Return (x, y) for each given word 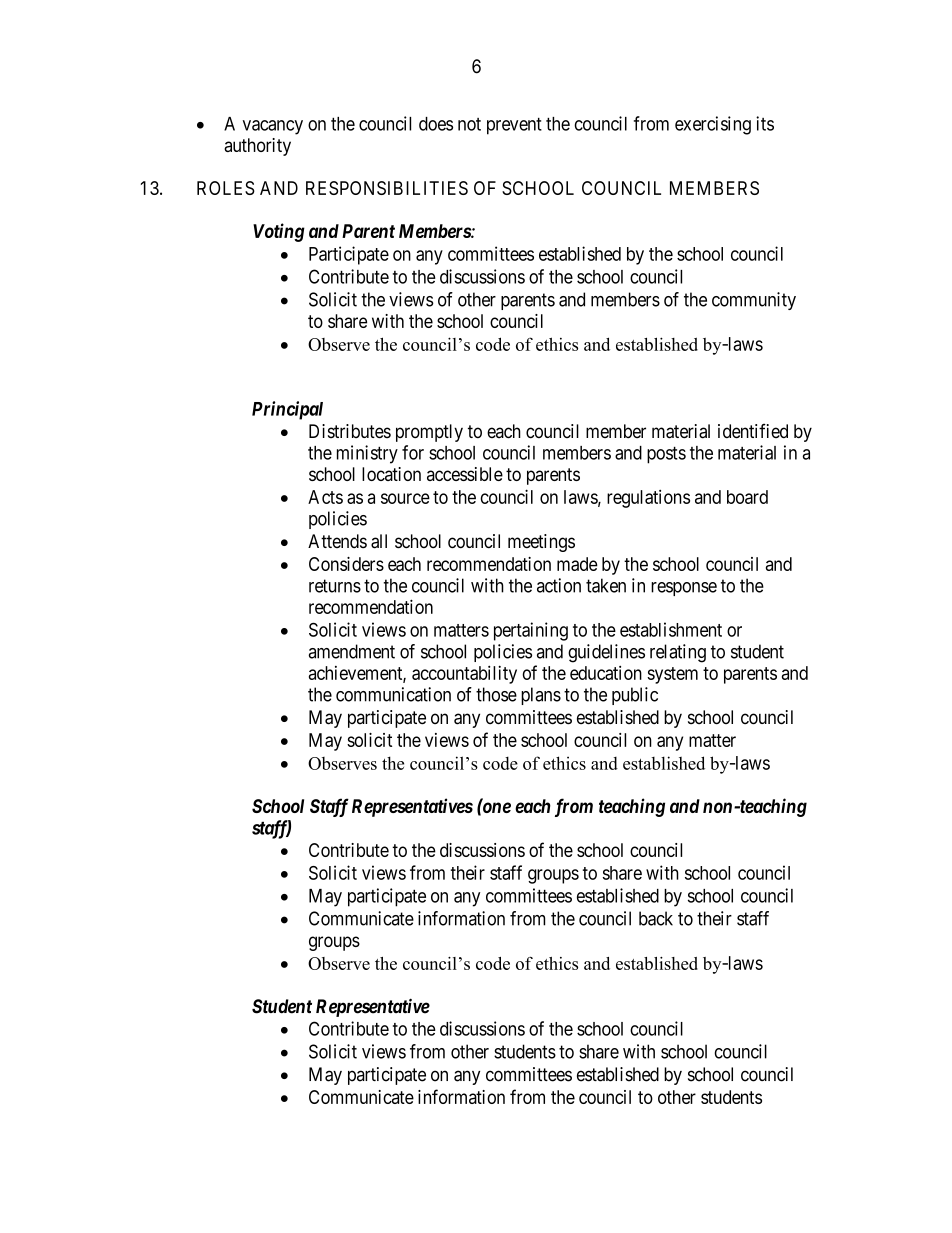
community (754, 301)
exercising (713, 125)
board (747, 497)
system (672, 675)
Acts (325, 497)
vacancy (273, 127)
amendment (352, 651)
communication (393, 694)
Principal (287, 410)
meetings (541, 543)
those (496, 694)
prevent (514, 126)
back (656, 918)
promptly (429, 433)
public (635, 696)
